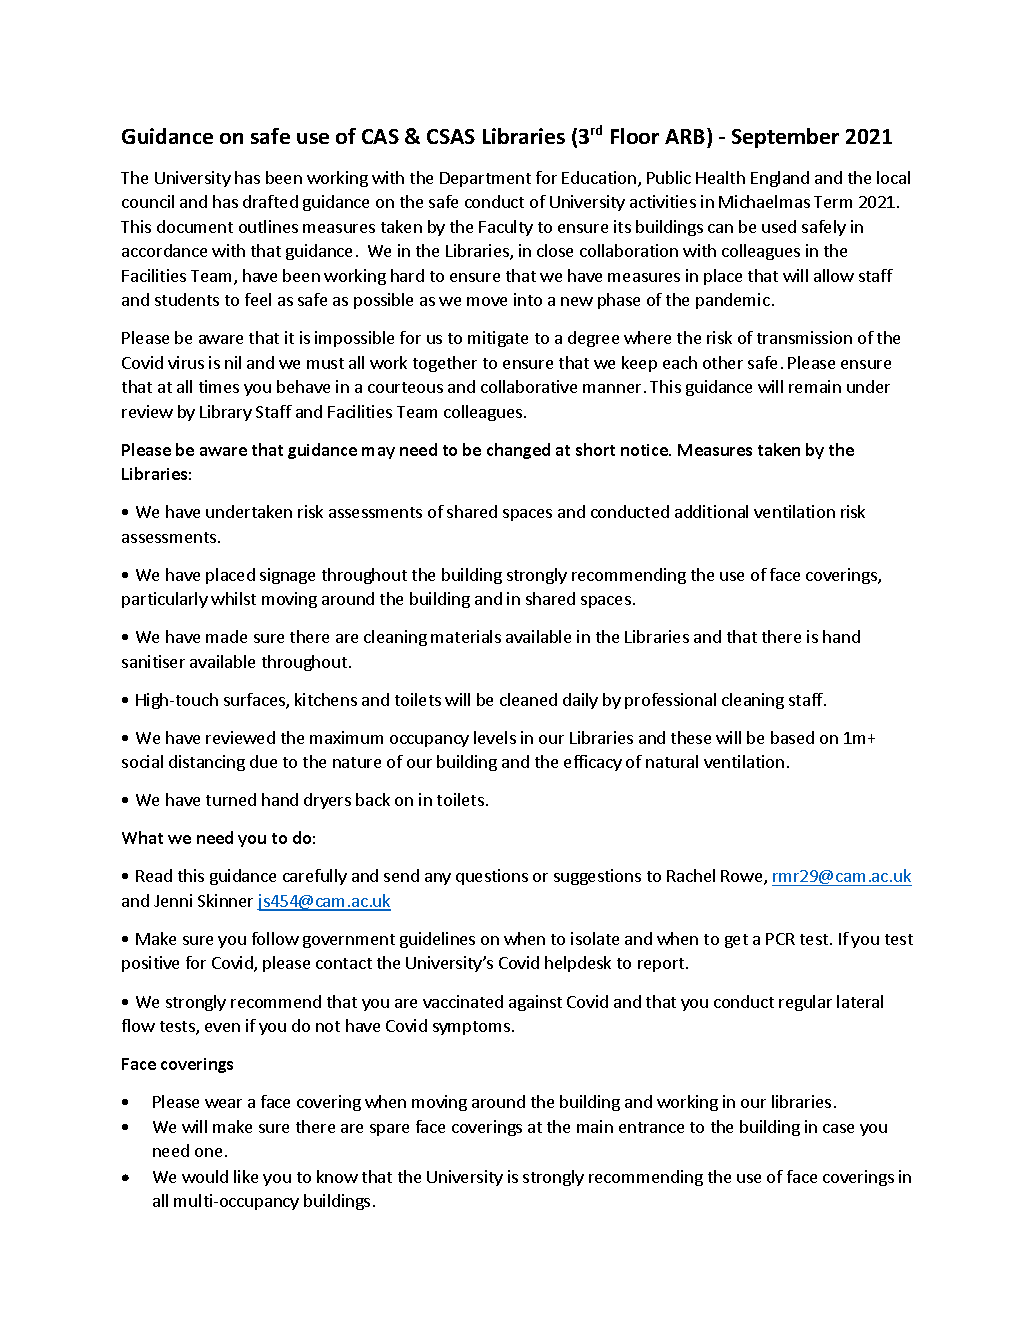 This page has width=1035, height=1339. I want to click on England, so click(780, 179).
